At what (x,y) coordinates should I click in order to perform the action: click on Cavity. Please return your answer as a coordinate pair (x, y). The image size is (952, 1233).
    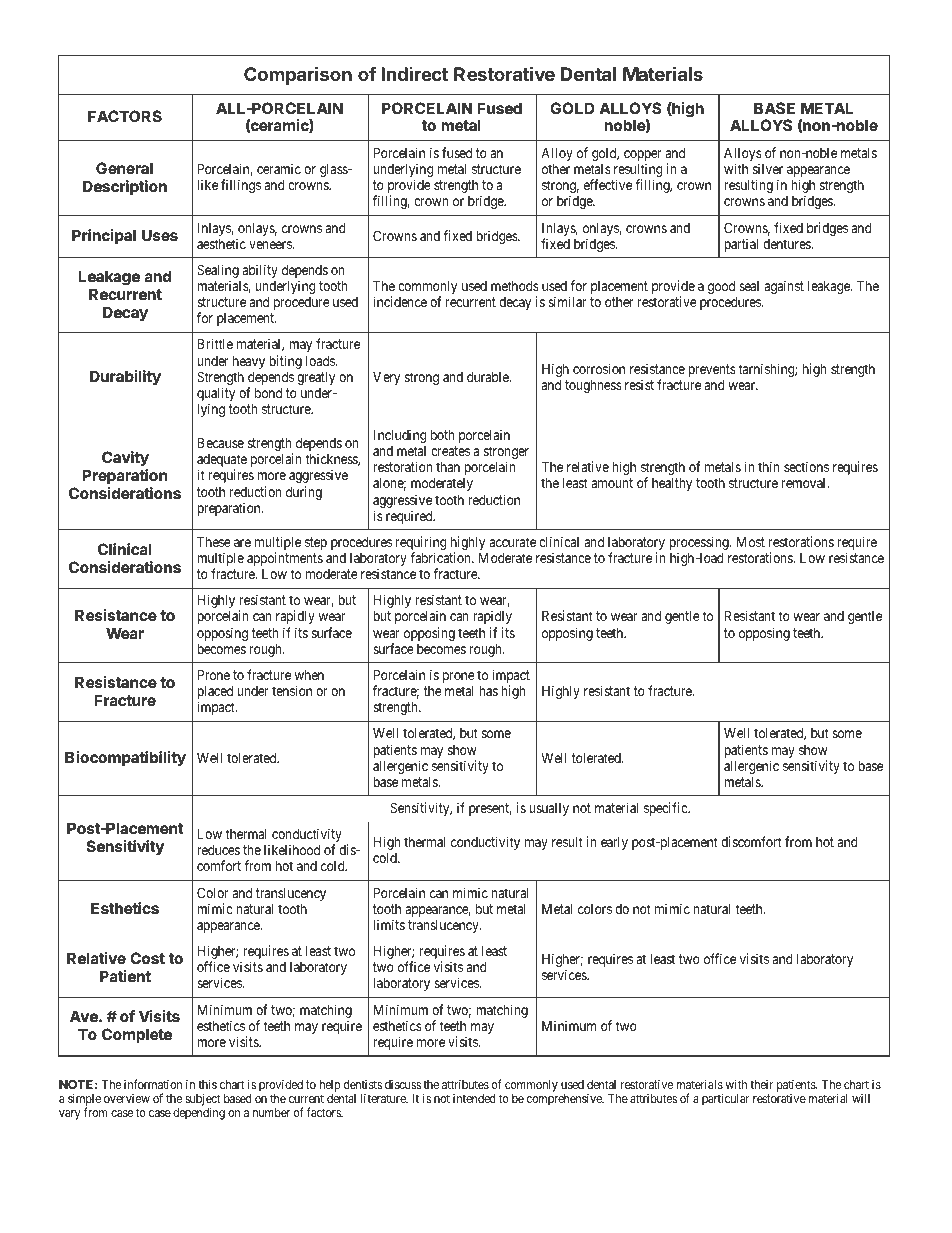
    Looking at the image, I should click on (125, 460).
